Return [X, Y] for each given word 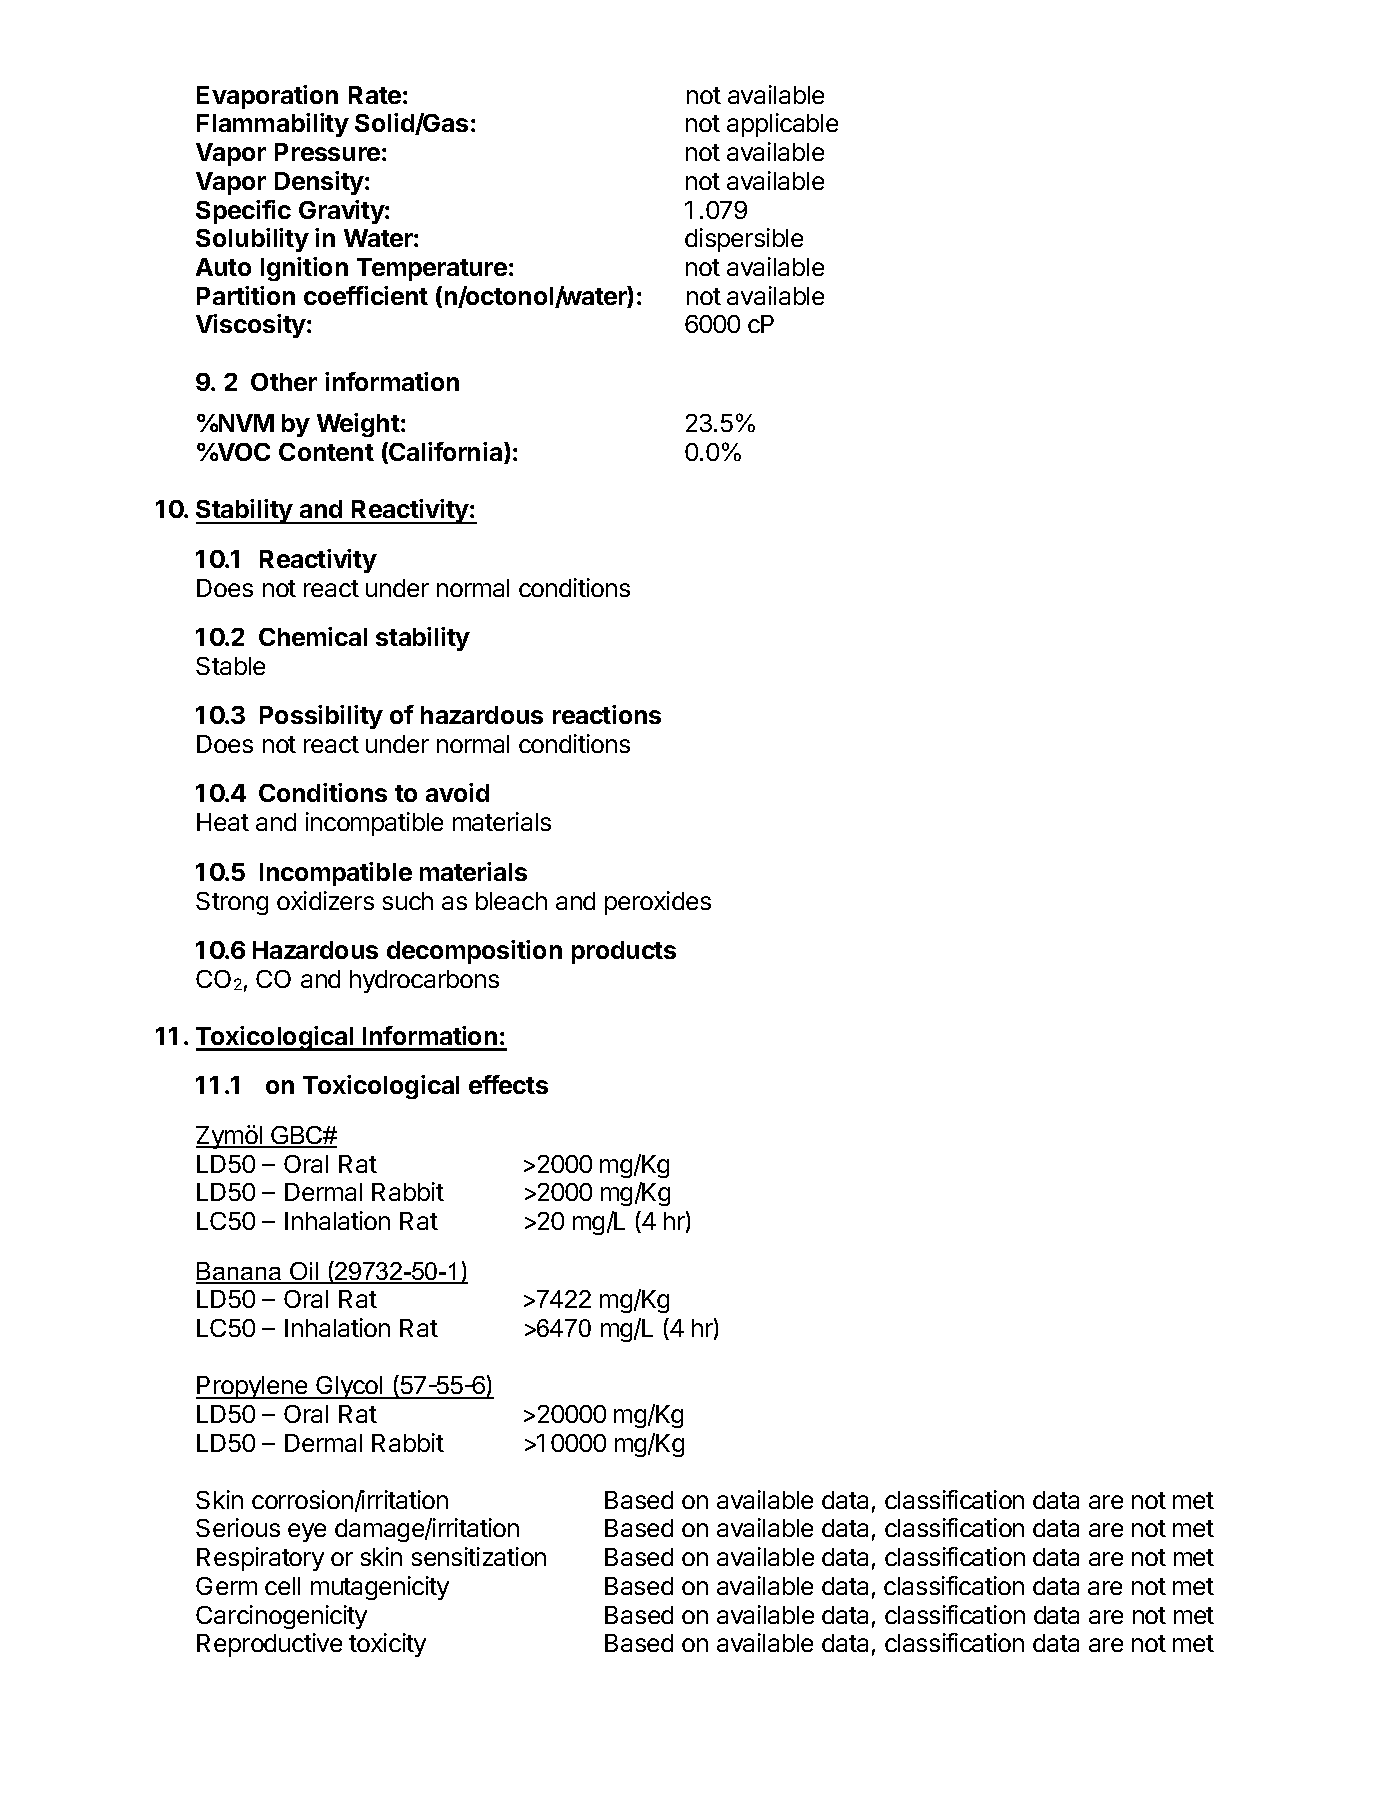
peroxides [658, 903]
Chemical [313, 636]
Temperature [432, 269]
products [624, 952]
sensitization [479, 1556]
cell [282, 1586]
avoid [457, 792]
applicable [782, 125]
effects [508, 1084]
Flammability [273, 125]
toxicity [387, 1645]
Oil [304, 1272]
